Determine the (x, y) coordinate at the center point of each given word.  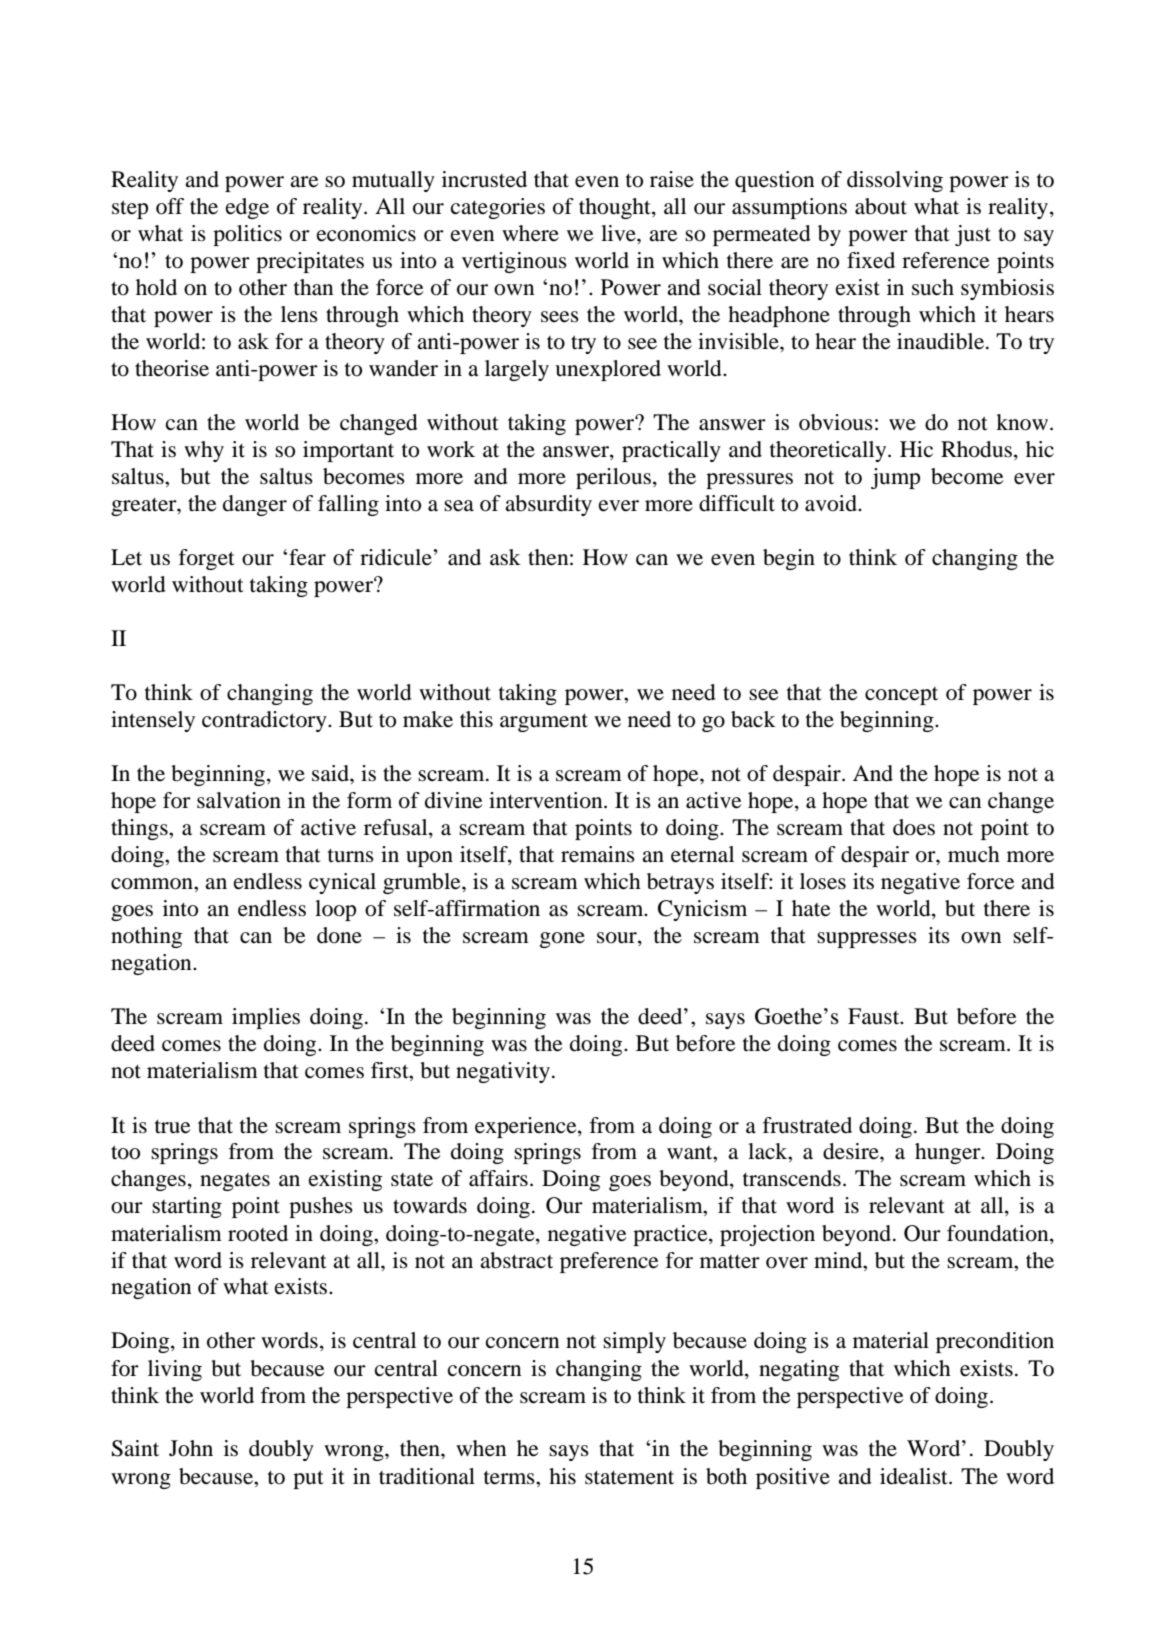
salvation (239, 800)
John (191, 1448)
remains (598, 854)
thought (616, 208)
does (914, 827)
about (881, 206)
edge (247, 208)
